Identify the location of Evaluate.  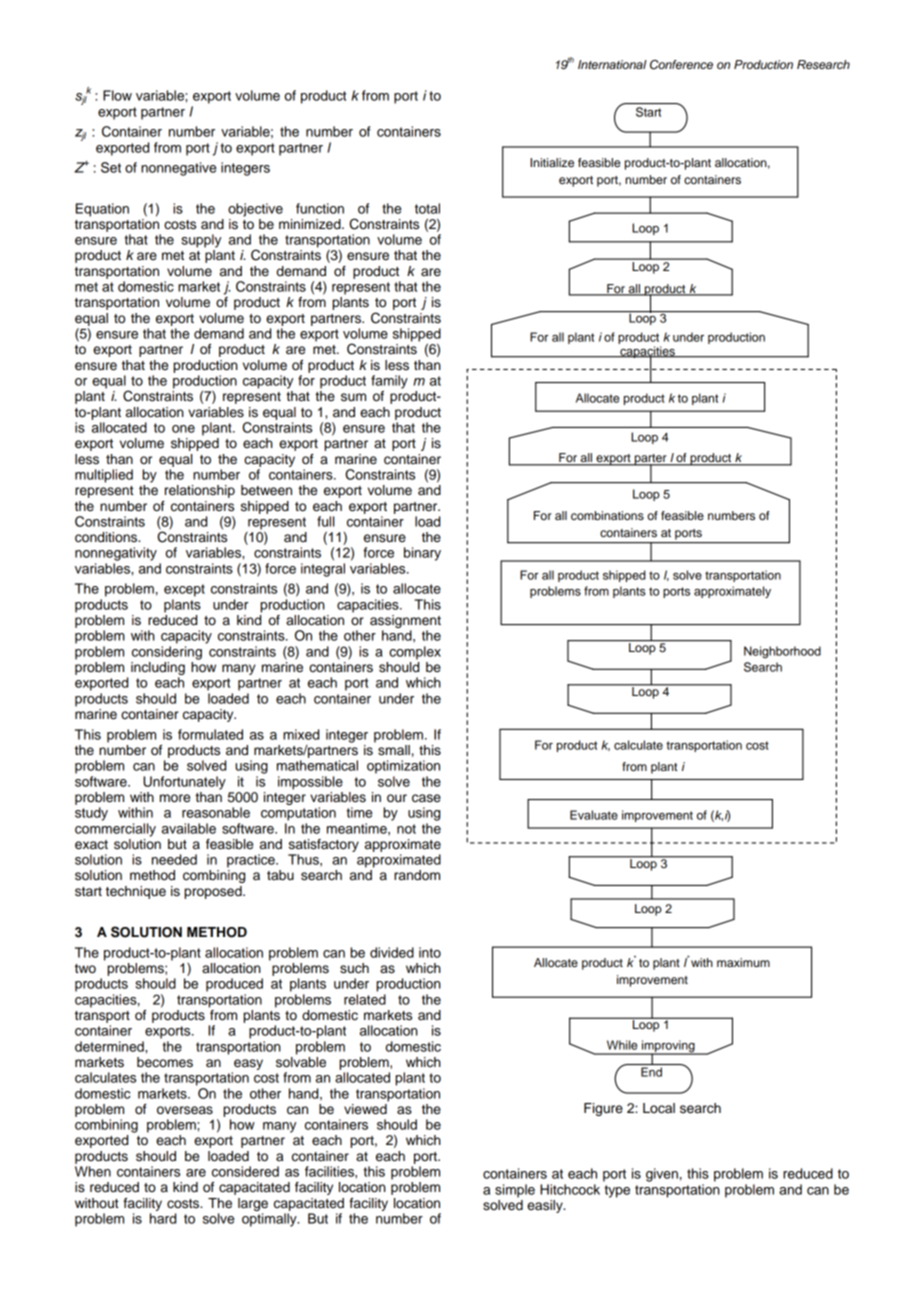
(594, 815).
